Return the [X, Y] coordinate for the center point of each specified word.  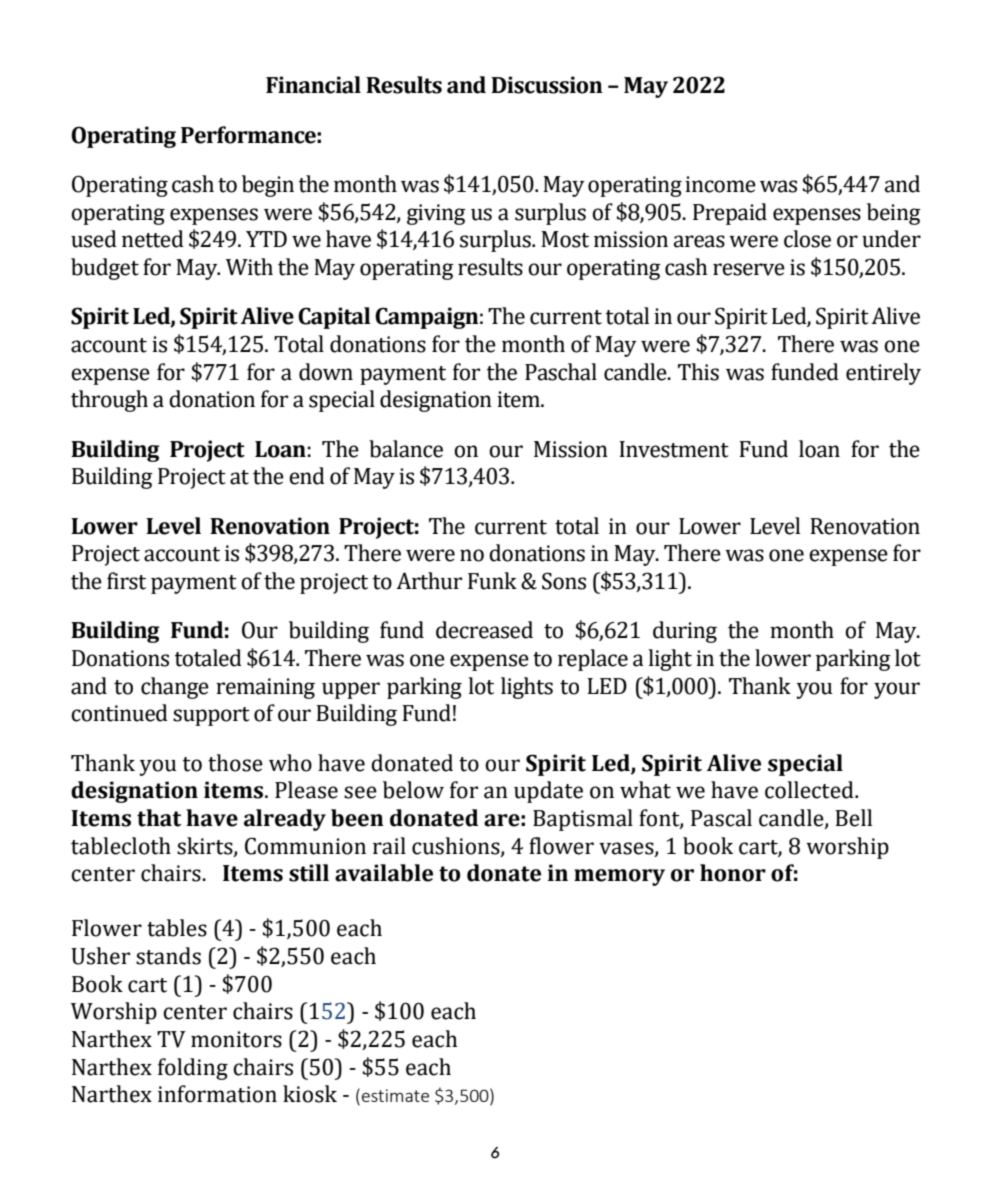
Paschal [561, 372]
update [548, 792]
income [720, 184]
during [685, 632]
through [109, 401]
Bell [853, 818]
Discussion [547, 85]
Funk [492, 581]
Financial [313, 85]
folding [193, 1069]
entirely [883, 374]
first [126, 581]
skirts [206, 846]
